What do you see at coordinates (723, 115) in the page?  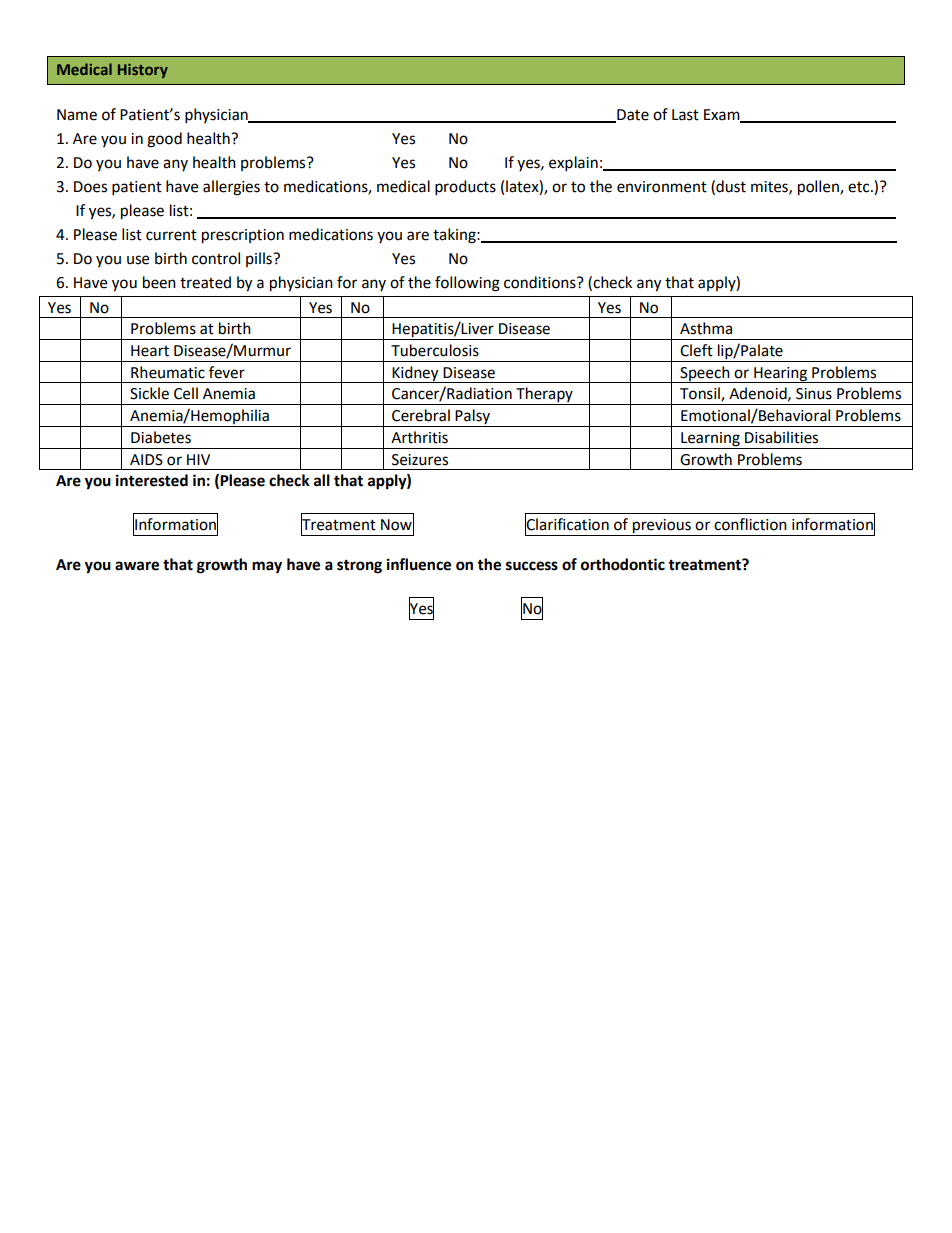 I see `Exam` at bounding box center [723, 115].
